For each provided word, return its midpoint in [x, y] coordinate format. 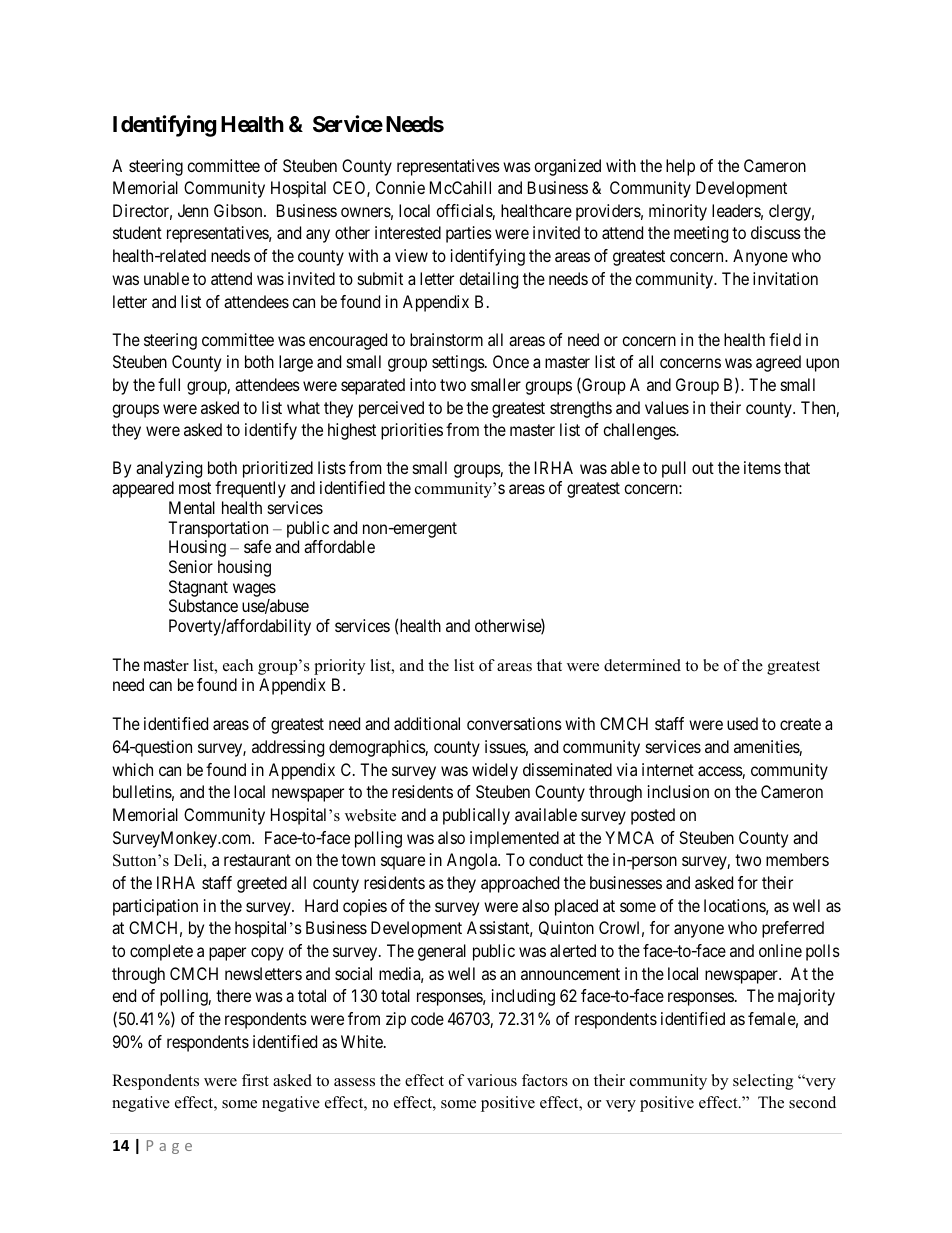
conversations [514, 723]
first [255, 1080]
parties [469, 234]
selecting [763, 1082]
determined [642, 665]
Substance [203, 605]
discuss [776, 232]
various [492, 1080]
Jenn [193, 210]
